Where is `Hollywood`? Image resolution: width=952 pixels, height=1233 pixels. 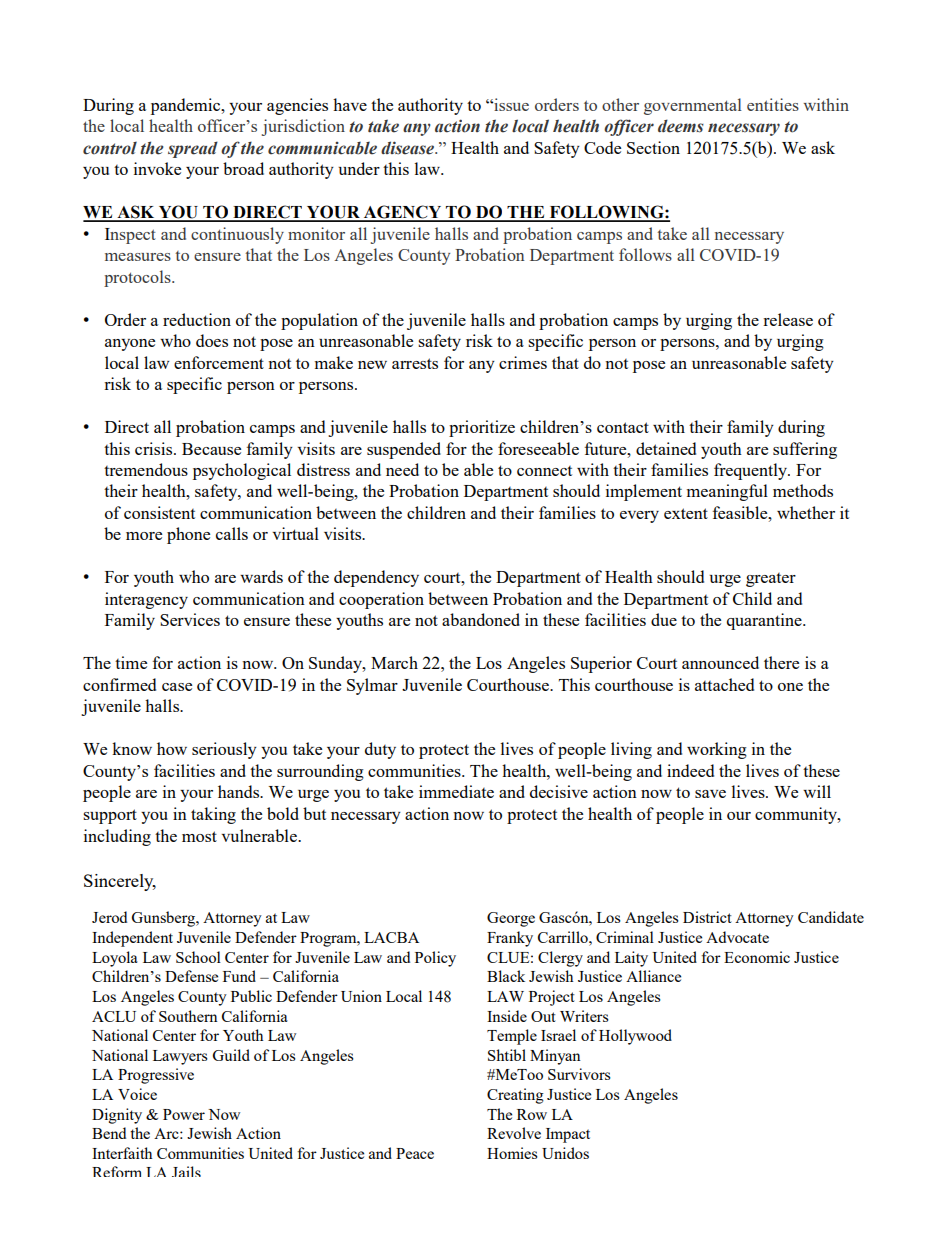 Hollywood is located at coordinates (635, 1037).
